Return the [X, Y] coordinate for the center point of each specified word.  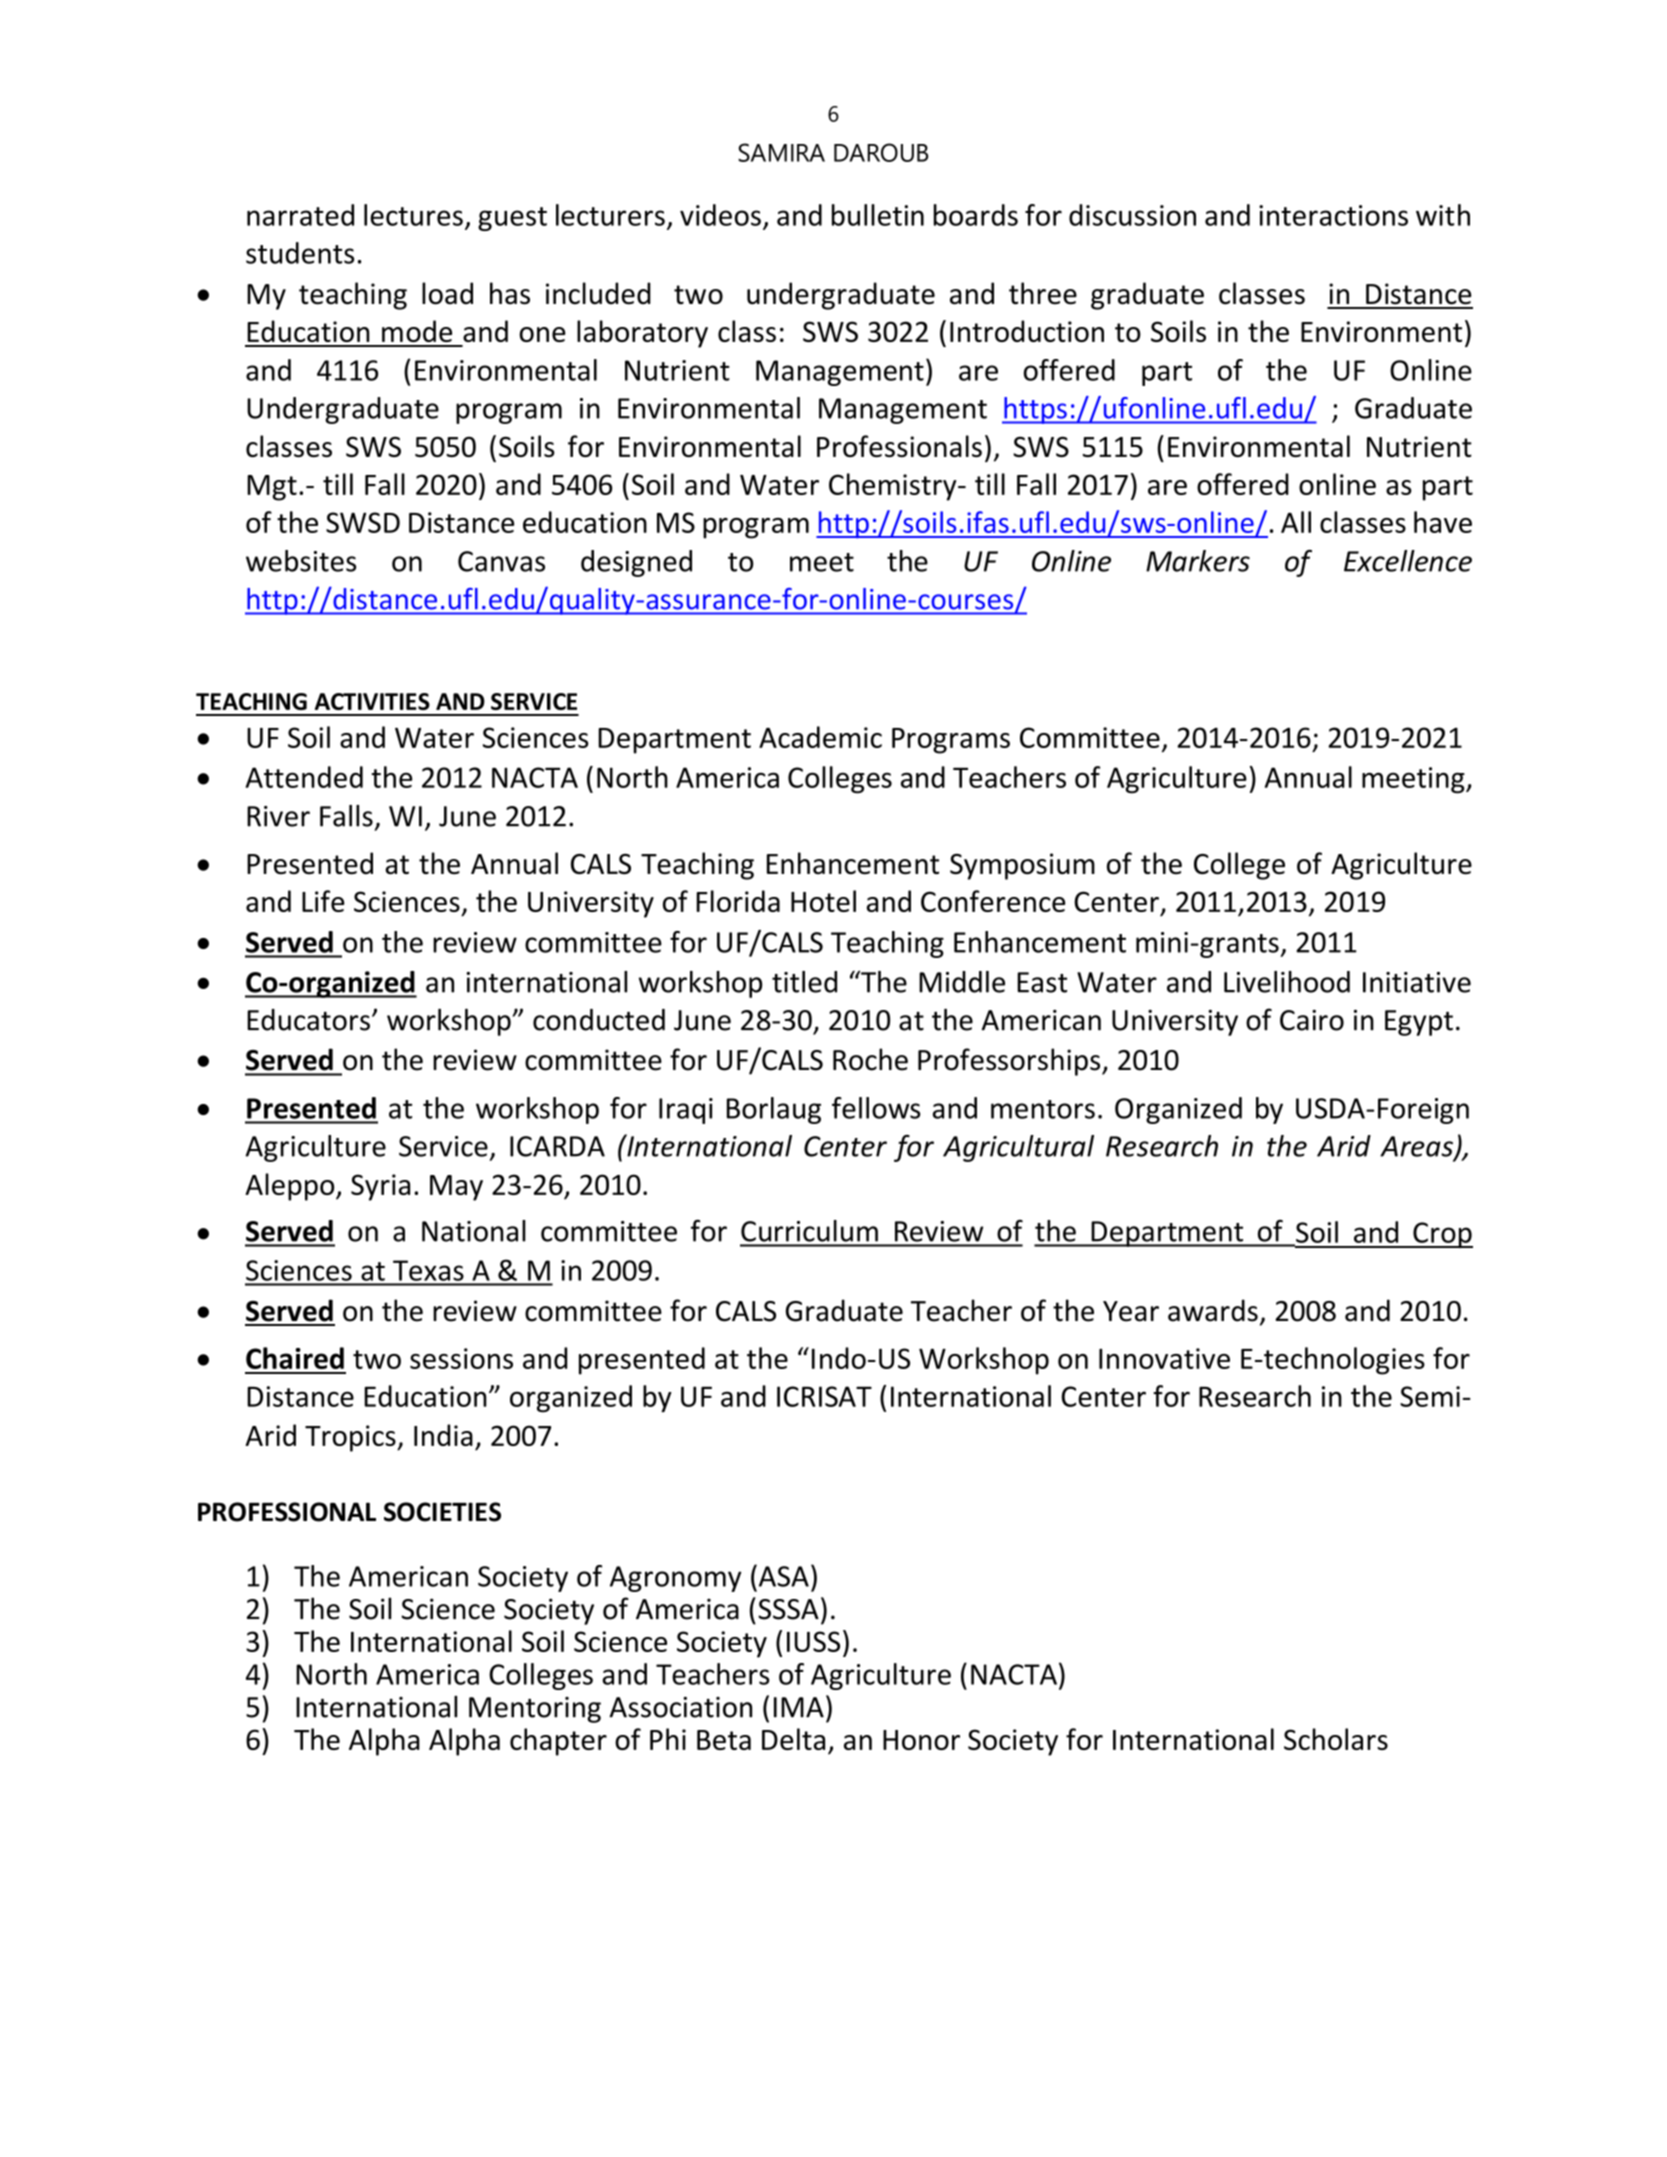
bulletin [878, 215]
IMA [799, 1707]
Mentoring [535, 1710]
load [447, 293]
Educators [308, 1020]
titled [804, 982]
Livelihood [1287, 982]
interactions [1333, 215]
